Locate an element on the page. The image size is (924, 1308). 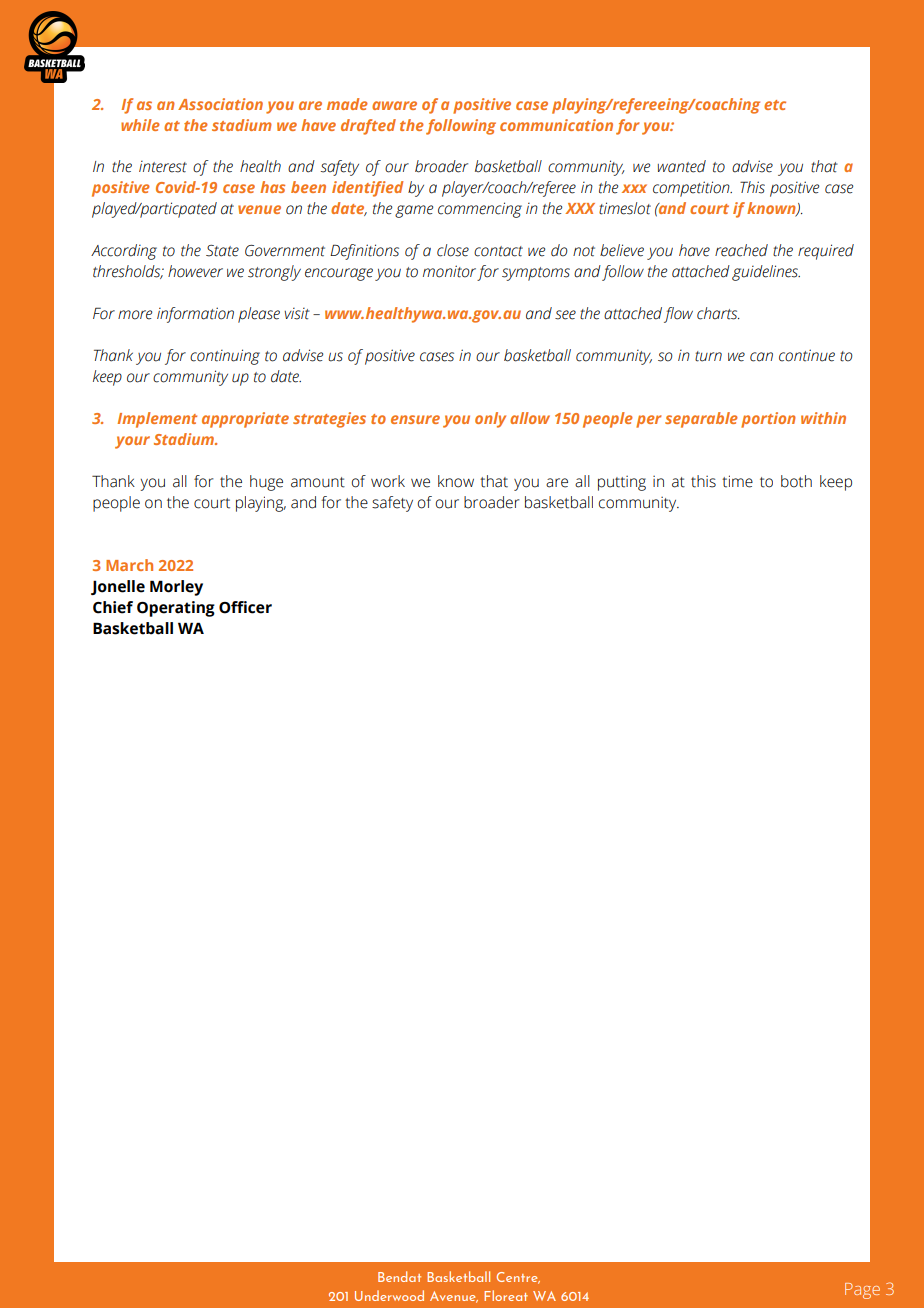
Operating is located at coordinates (176, 609).
